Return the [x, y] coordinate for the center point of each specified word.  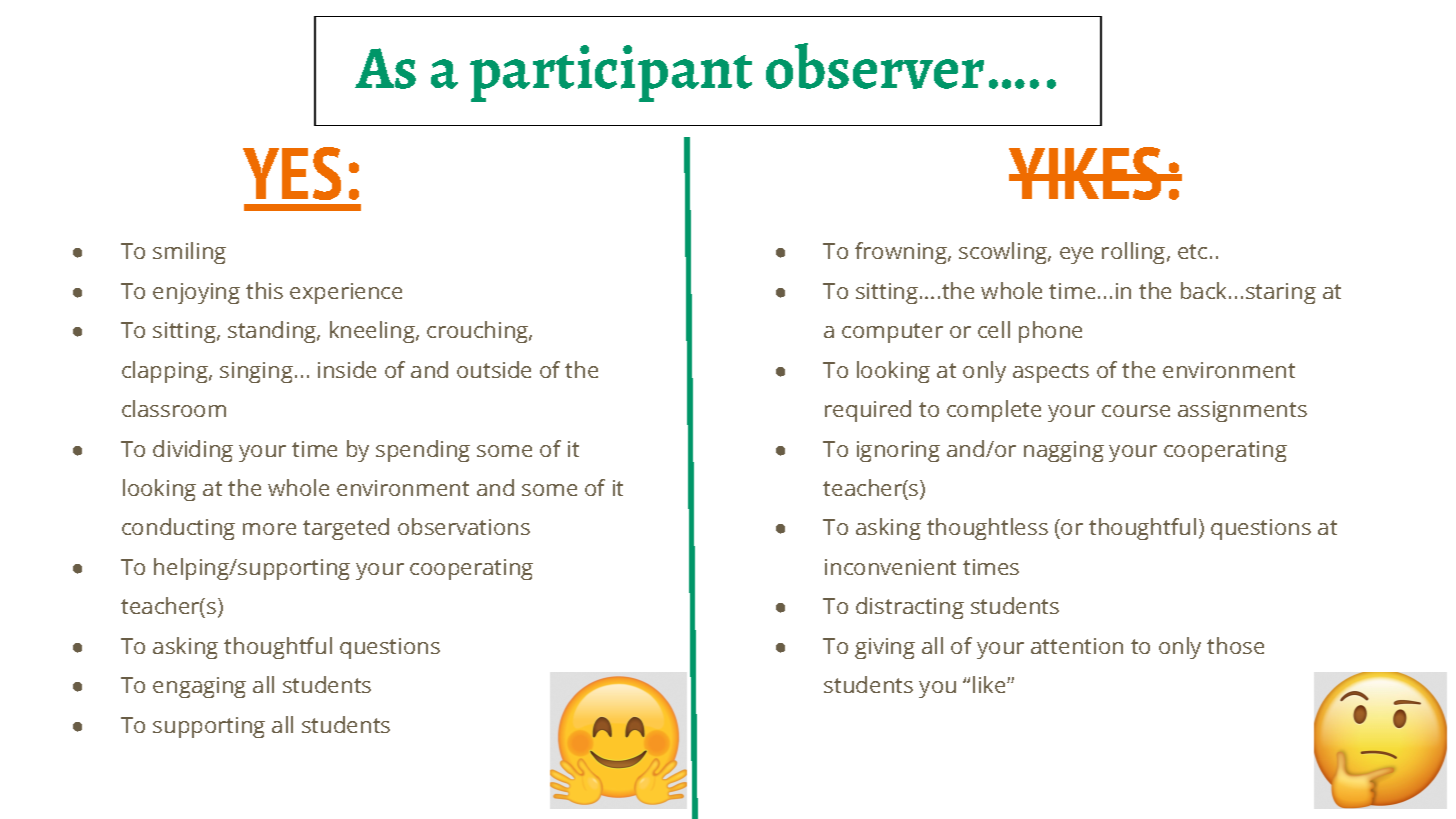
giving [885, 648]
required [868, 411]
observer [875, 66]
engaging [199, 687]
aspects [1051, 373]
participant [611, 73]
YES [292, 173]
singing [256, 372]
